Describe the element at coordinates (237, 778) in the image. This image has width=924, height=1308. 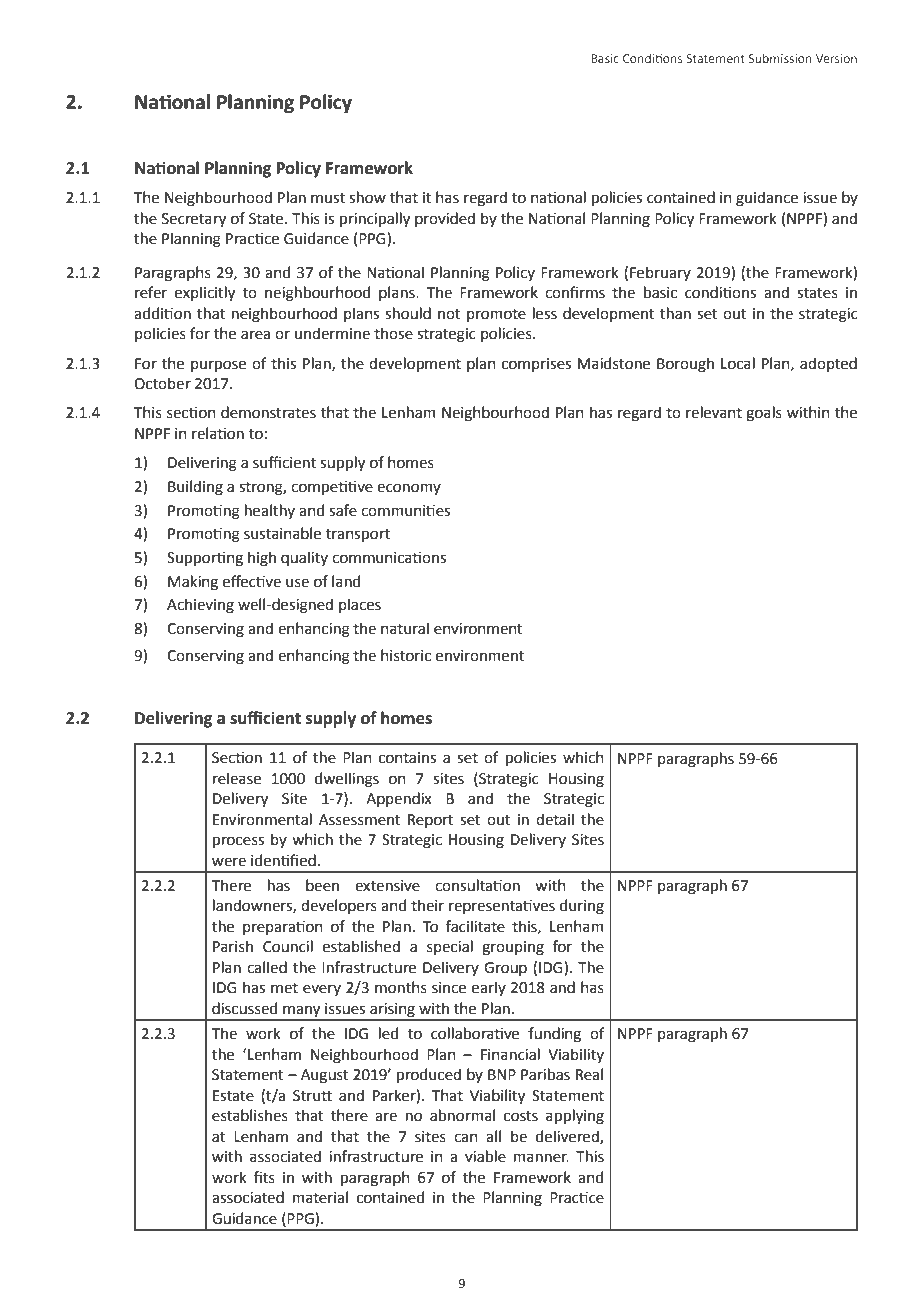
I see `release` at that location.
